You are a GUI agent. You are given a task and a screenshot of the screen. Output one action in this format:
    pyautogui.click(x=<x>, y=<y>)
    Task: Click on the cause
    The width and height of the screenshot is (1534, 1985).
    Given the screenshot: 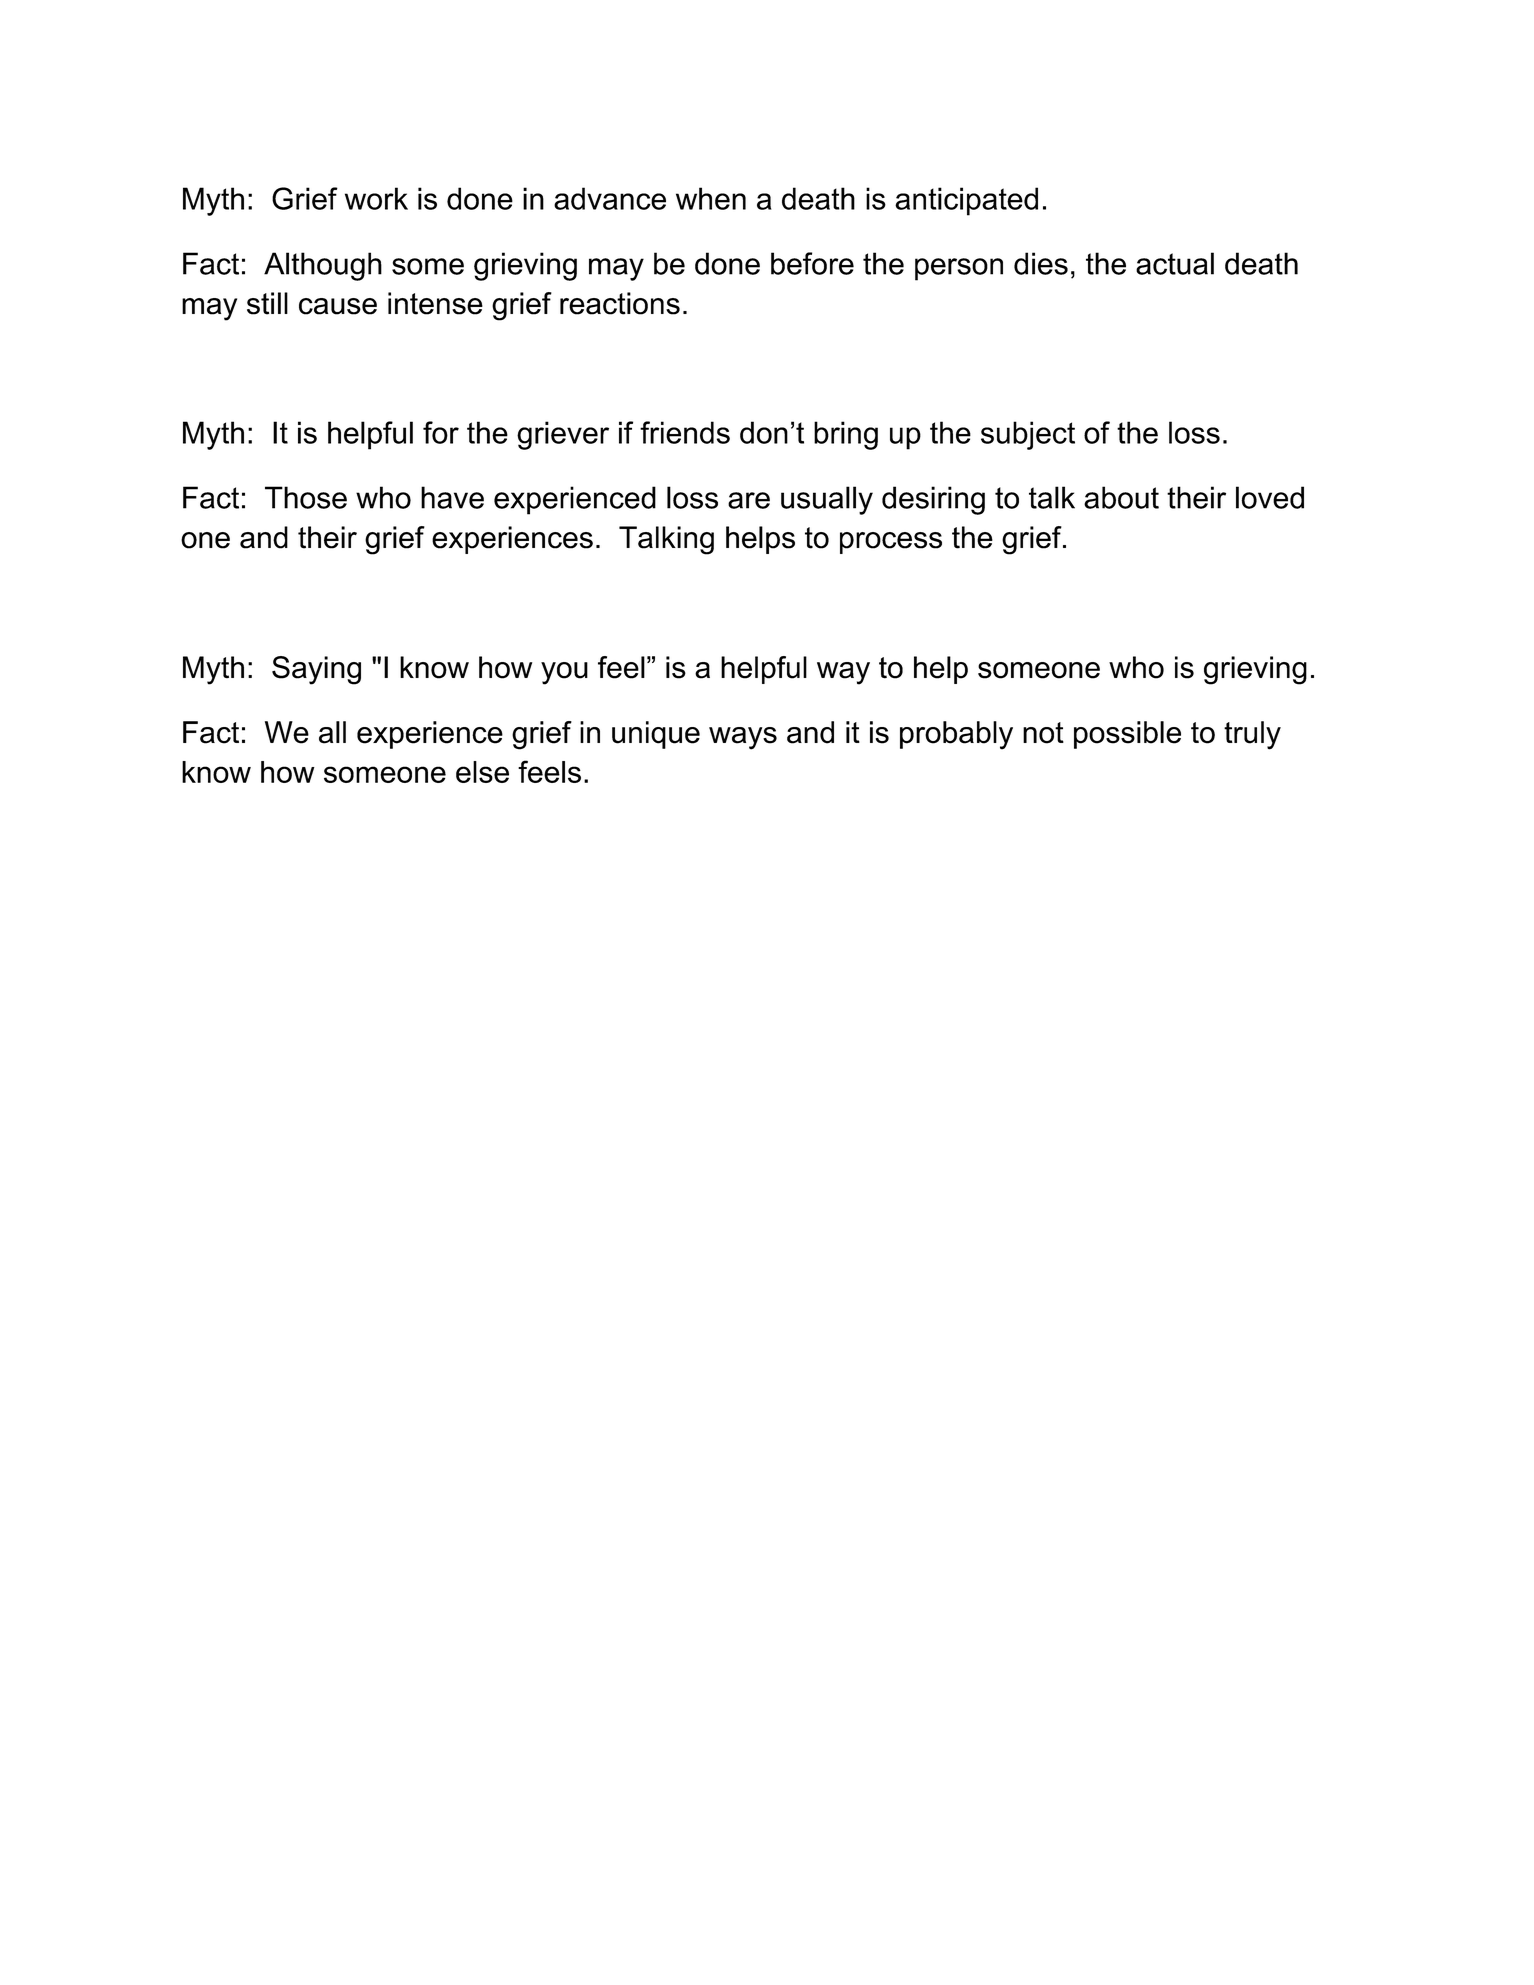 What is the action you would take?
    pyautogui.click(x=338, y=306)
